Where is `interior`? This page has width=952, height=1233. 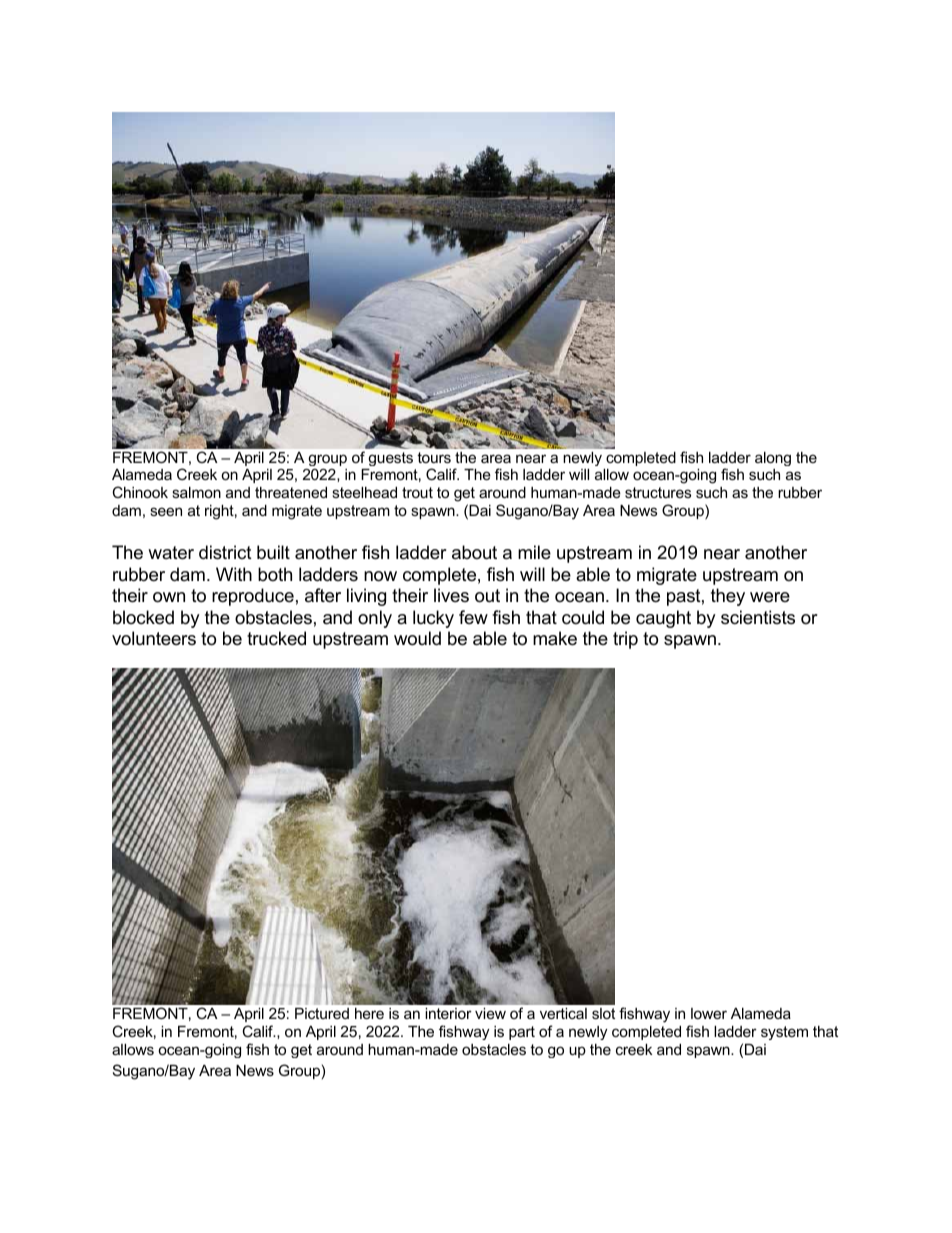
interior is located at coordinates (448, 1013).
